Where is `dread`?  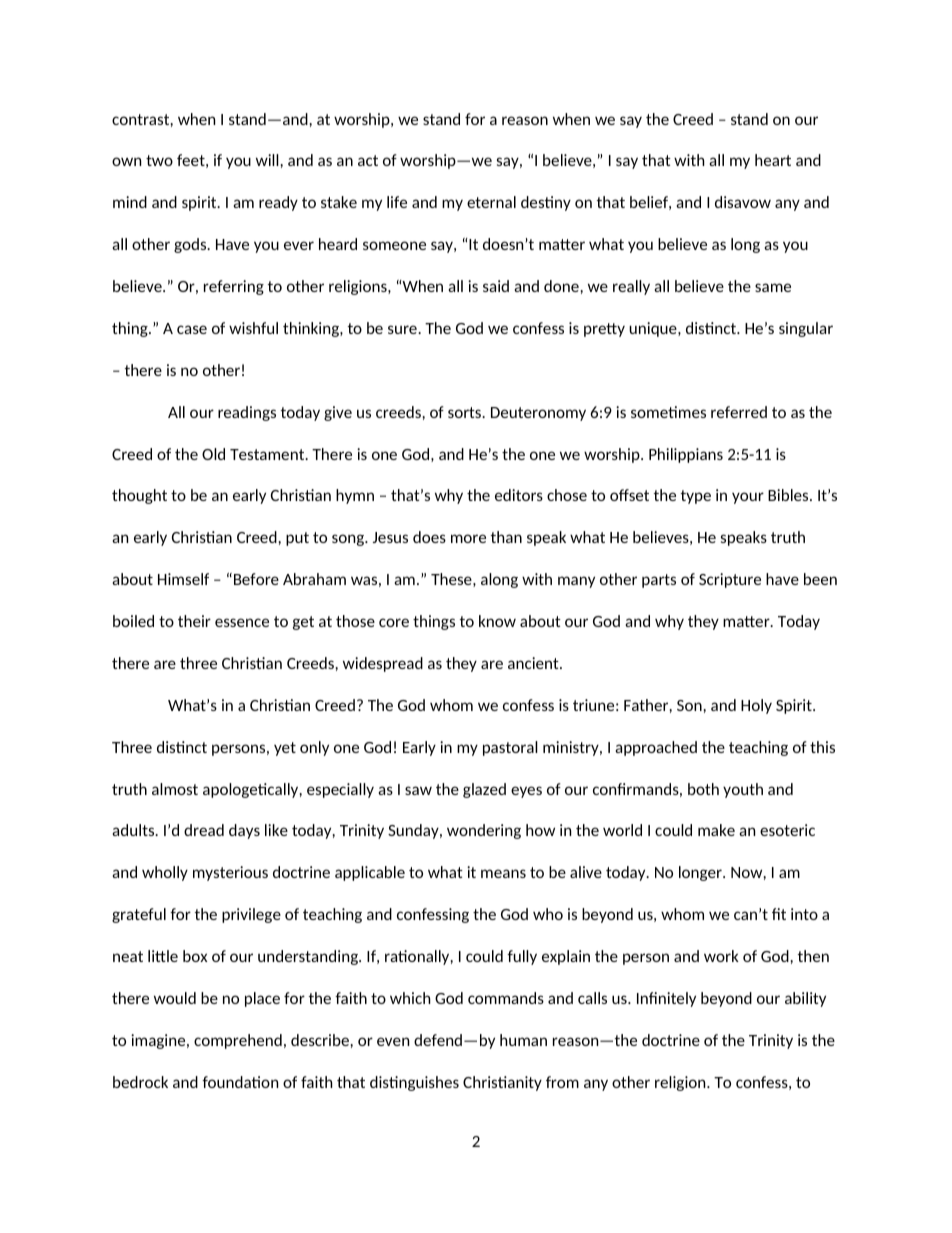
dread is located at coordinates (204, 830).
